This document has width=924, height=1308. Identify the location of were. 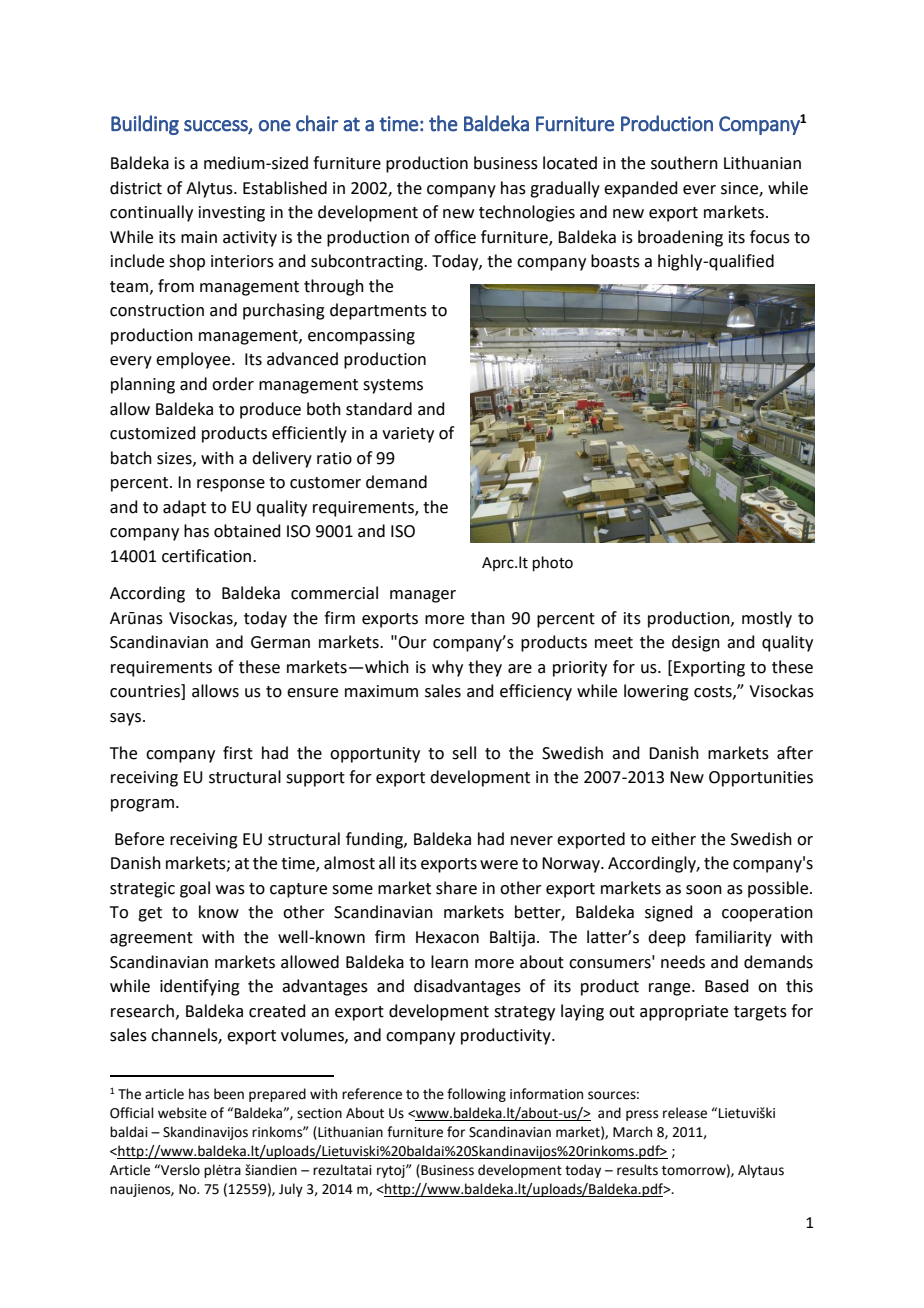
(499, 865).
